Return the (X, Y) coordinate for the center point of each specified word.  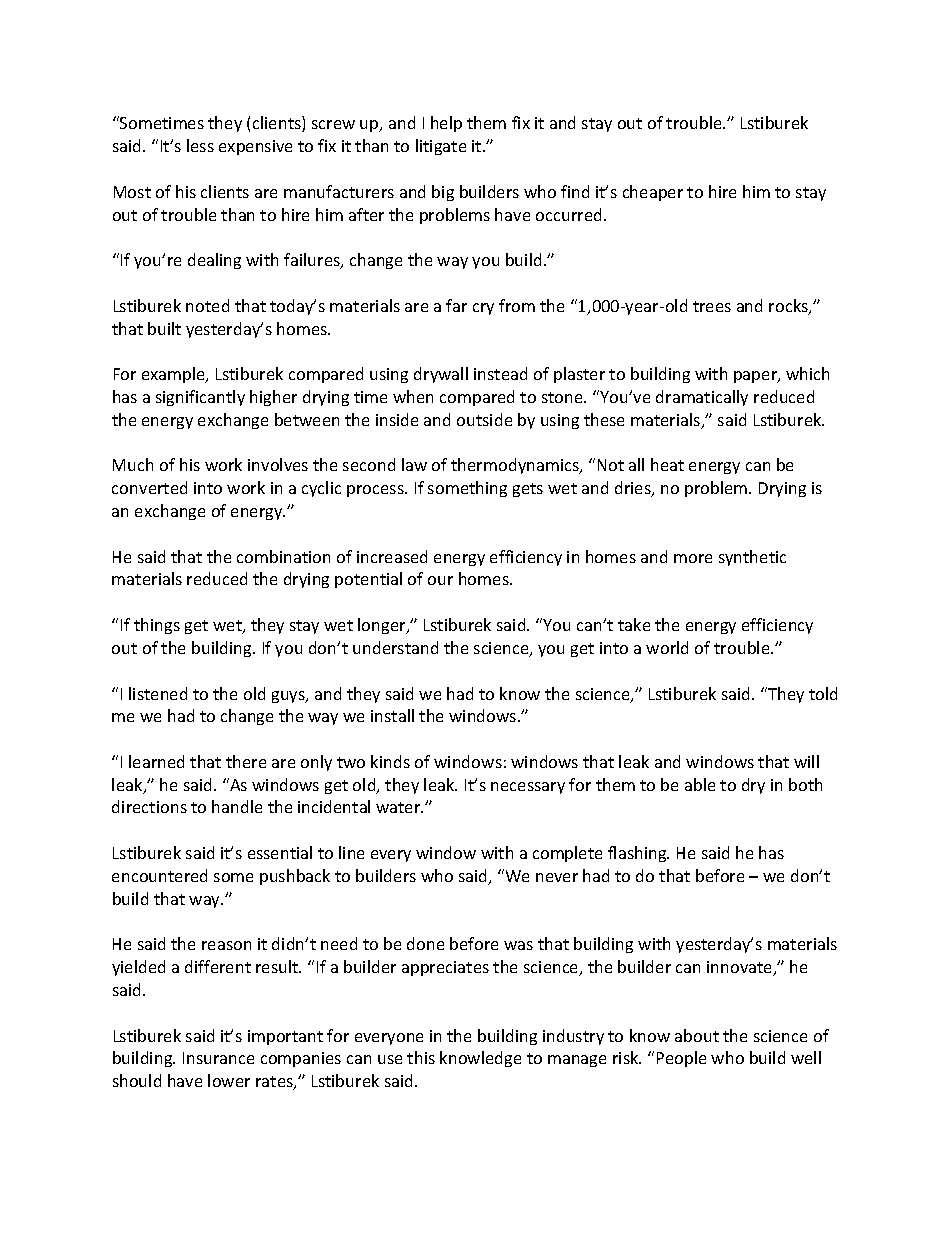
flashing (638, 854)
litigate (441, 147)
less (200, 145)
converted (149, 487)
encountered (159, 875)
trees (712, 306)
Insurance (218, 1058)
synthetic (752, 558)
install (392, 715)
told (823, 693)
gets (528, 490)
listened (158, 693)
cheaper (653, 193)
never (557, 877)
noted (207, 305)
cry (483, 309)
